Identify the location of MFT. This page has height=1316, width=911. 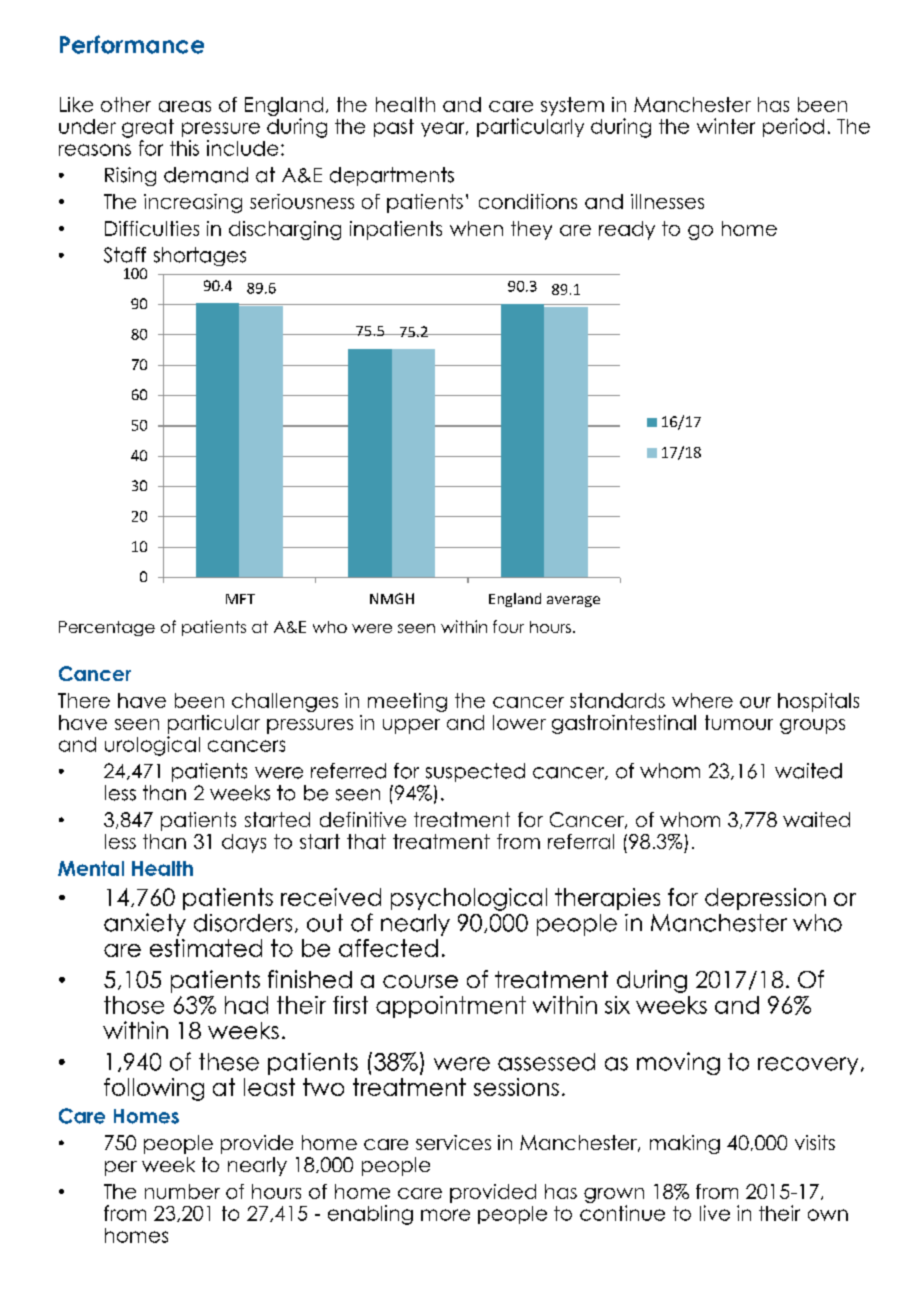
(240, 599).
